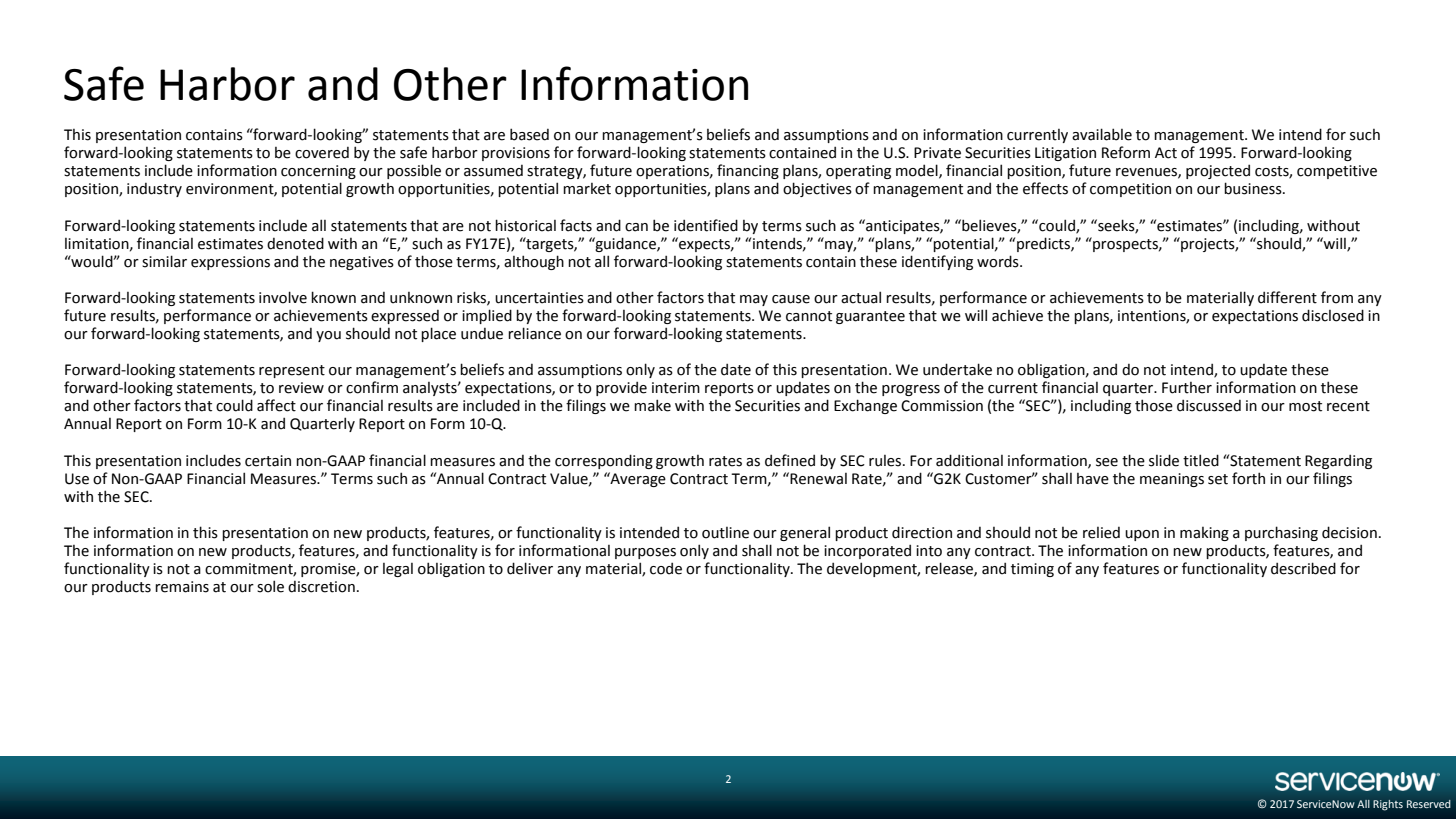 The height and width of the screenshot is (819, 1456). What do you see at coordinates (1429, 804) in the screenshot?
I see `Reserved` at bounding box center [1429, 804].
